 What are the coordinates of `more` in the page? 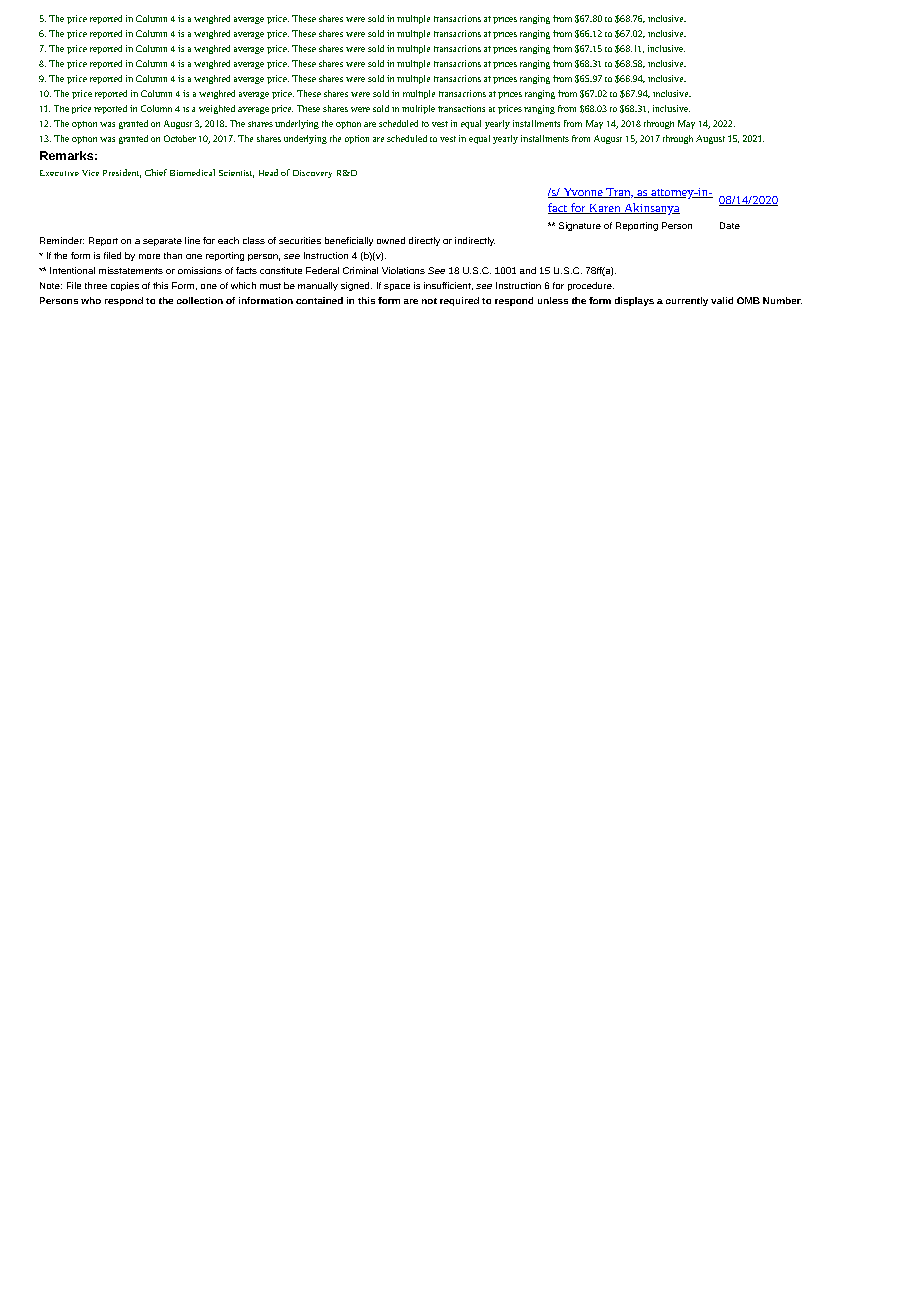 It's located at (149, 256).
